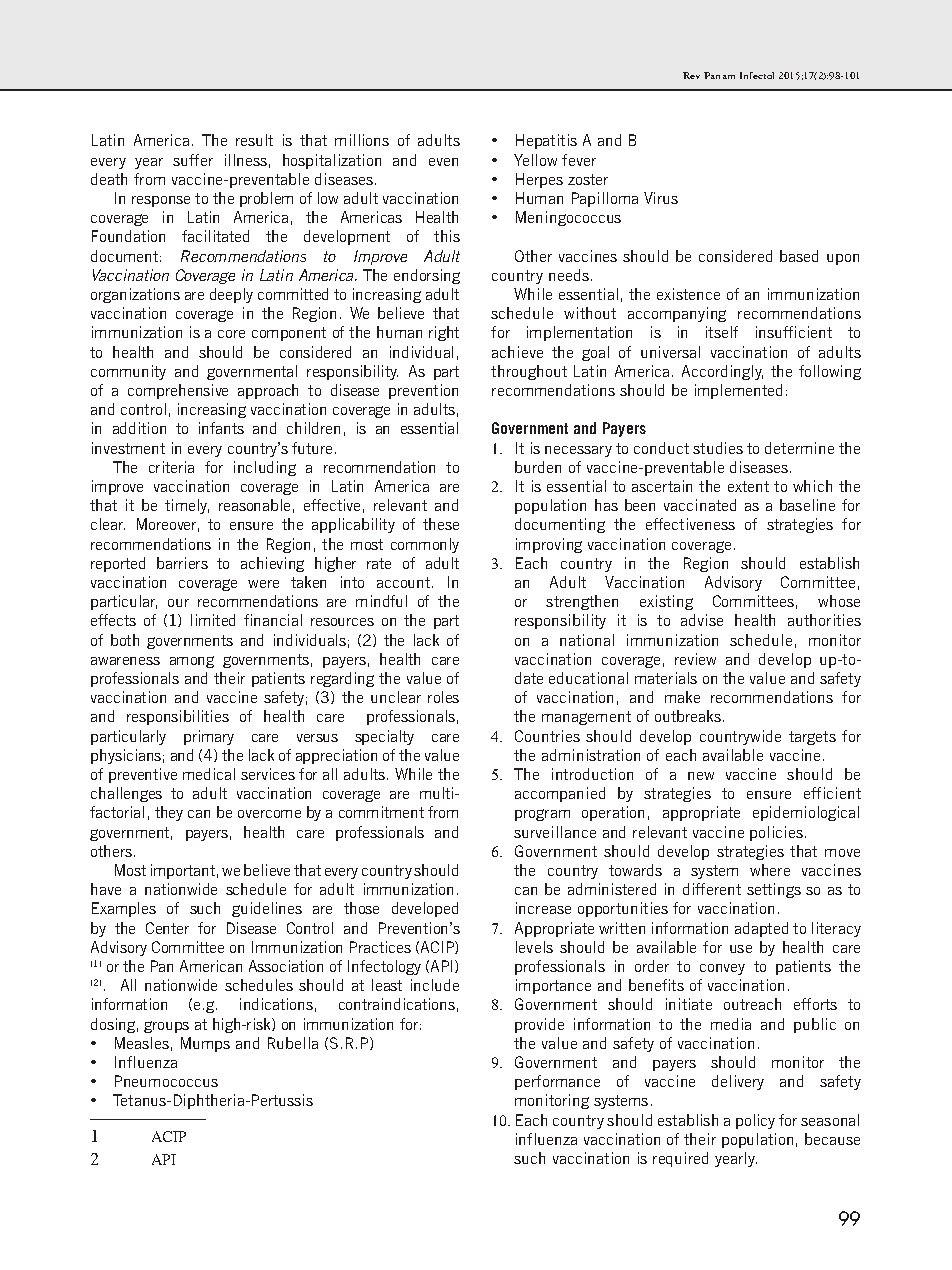  What do you see at coordinates (171, 467) in the image?
I see `criteria` at bounding box center [171, 467].
